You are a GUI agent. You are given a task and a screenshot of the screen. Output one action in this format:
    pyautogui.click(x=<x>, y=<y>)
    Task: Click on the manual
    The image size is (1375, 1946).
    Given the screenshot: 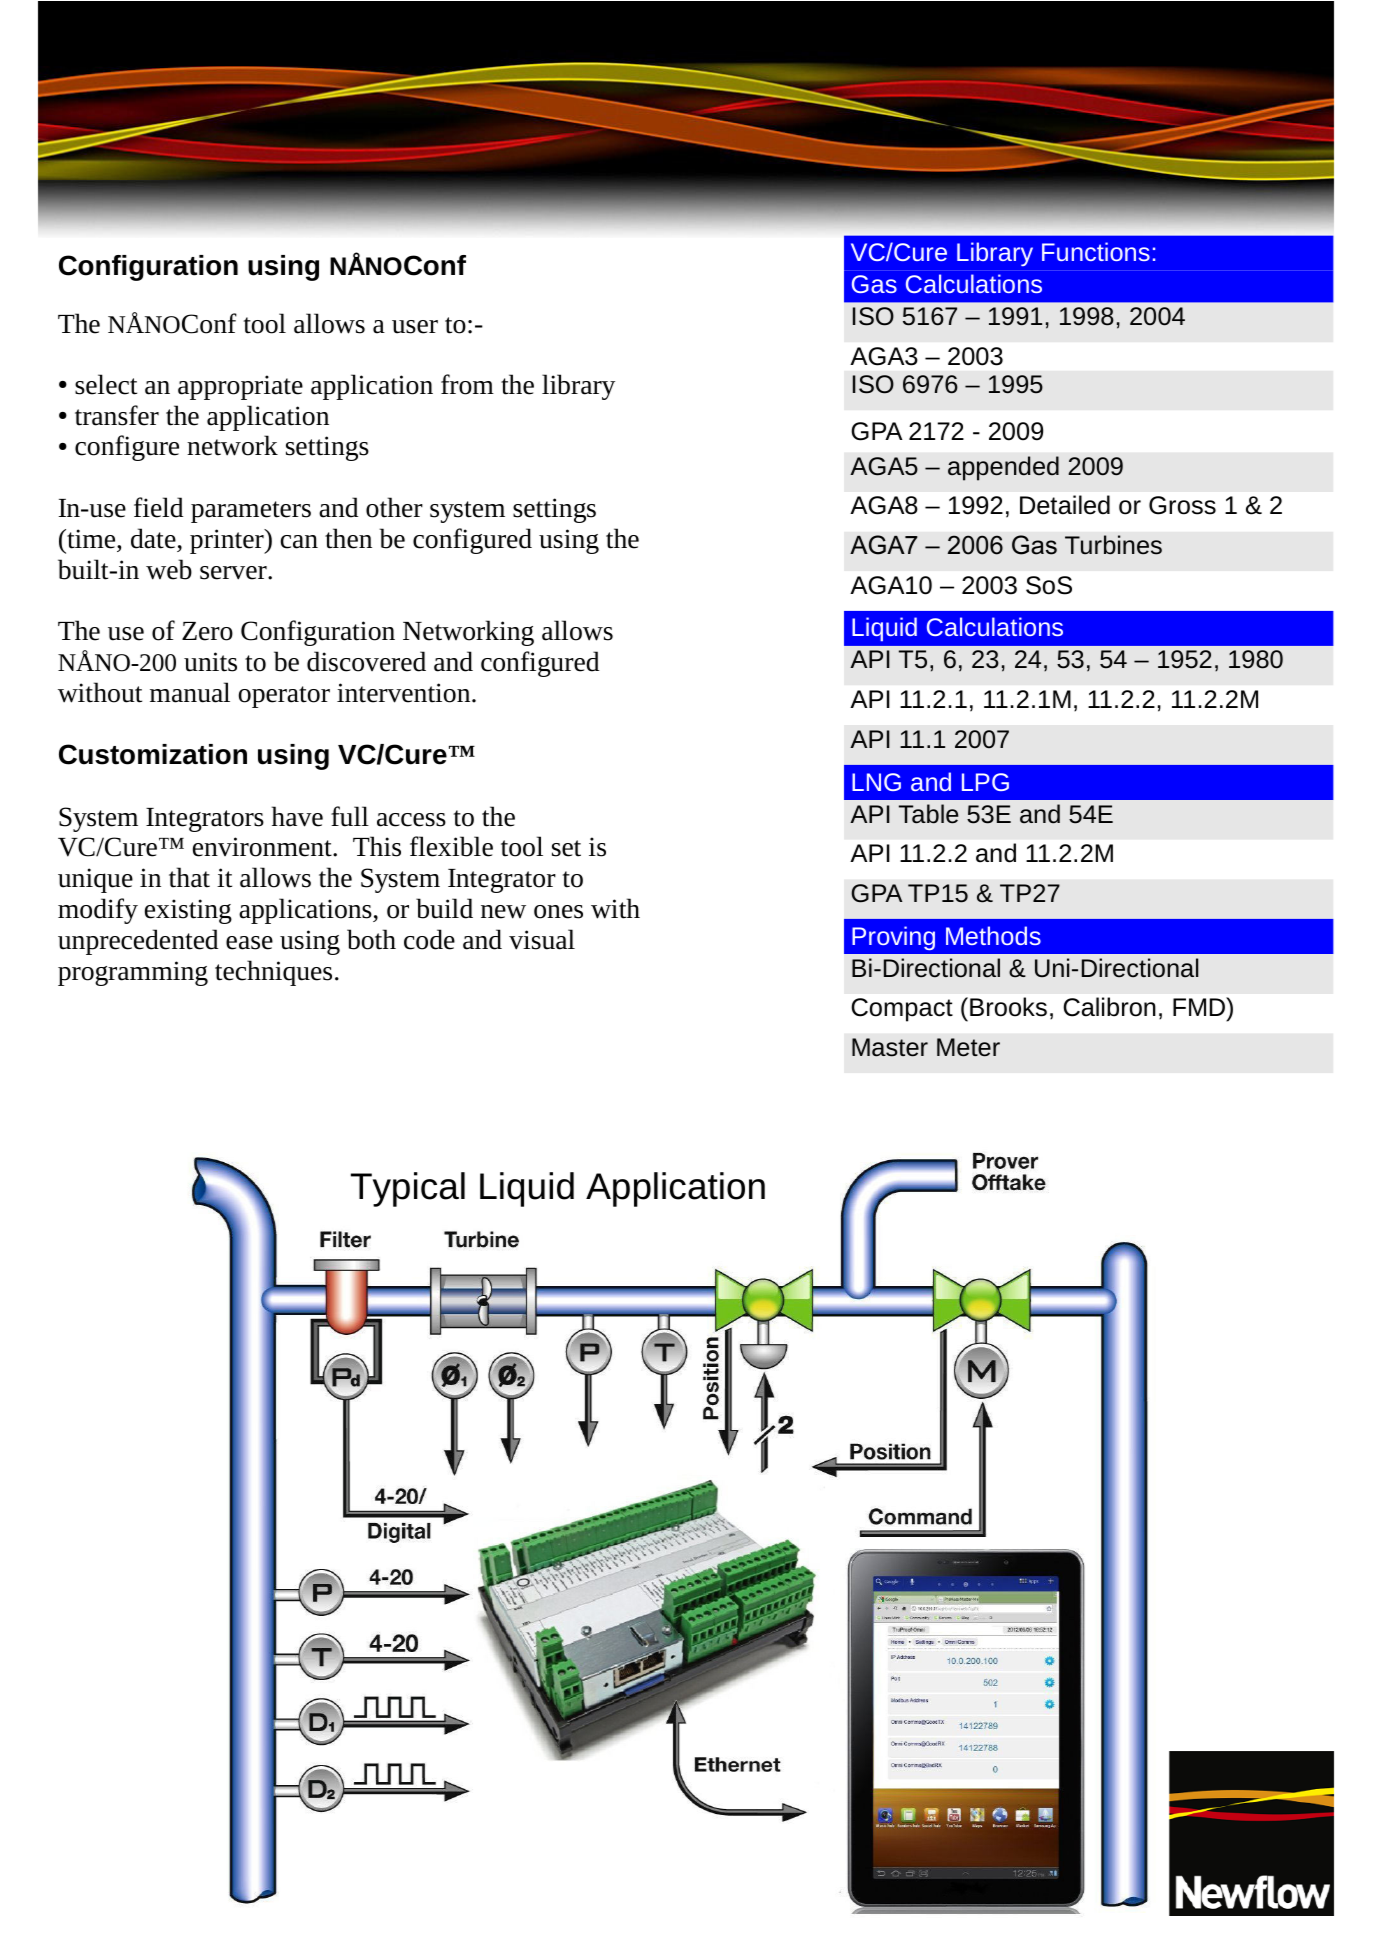 What is the action you would take?
    pyautogui.click(x=190, y=692)
